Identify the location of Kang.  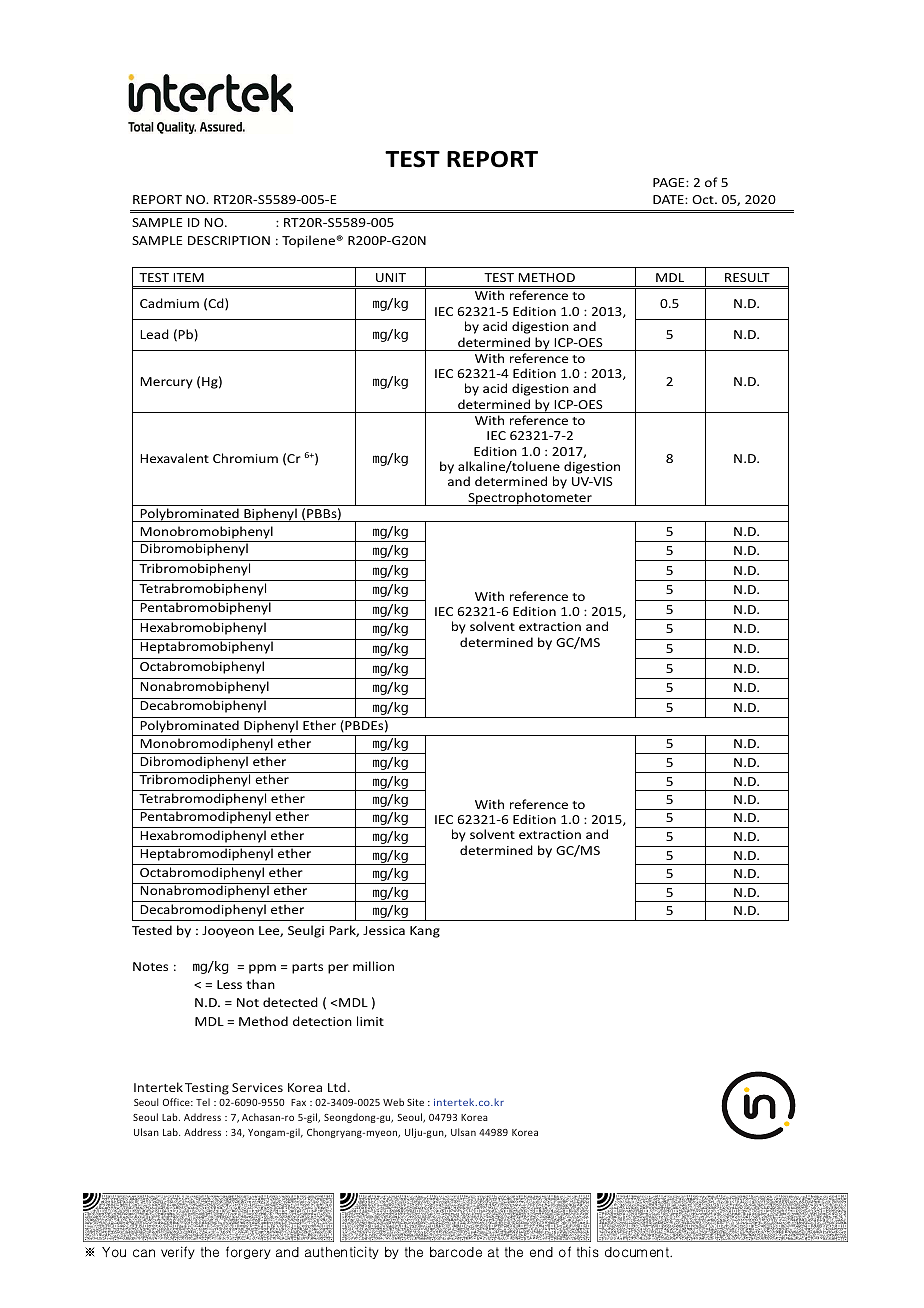
(425, 932).
